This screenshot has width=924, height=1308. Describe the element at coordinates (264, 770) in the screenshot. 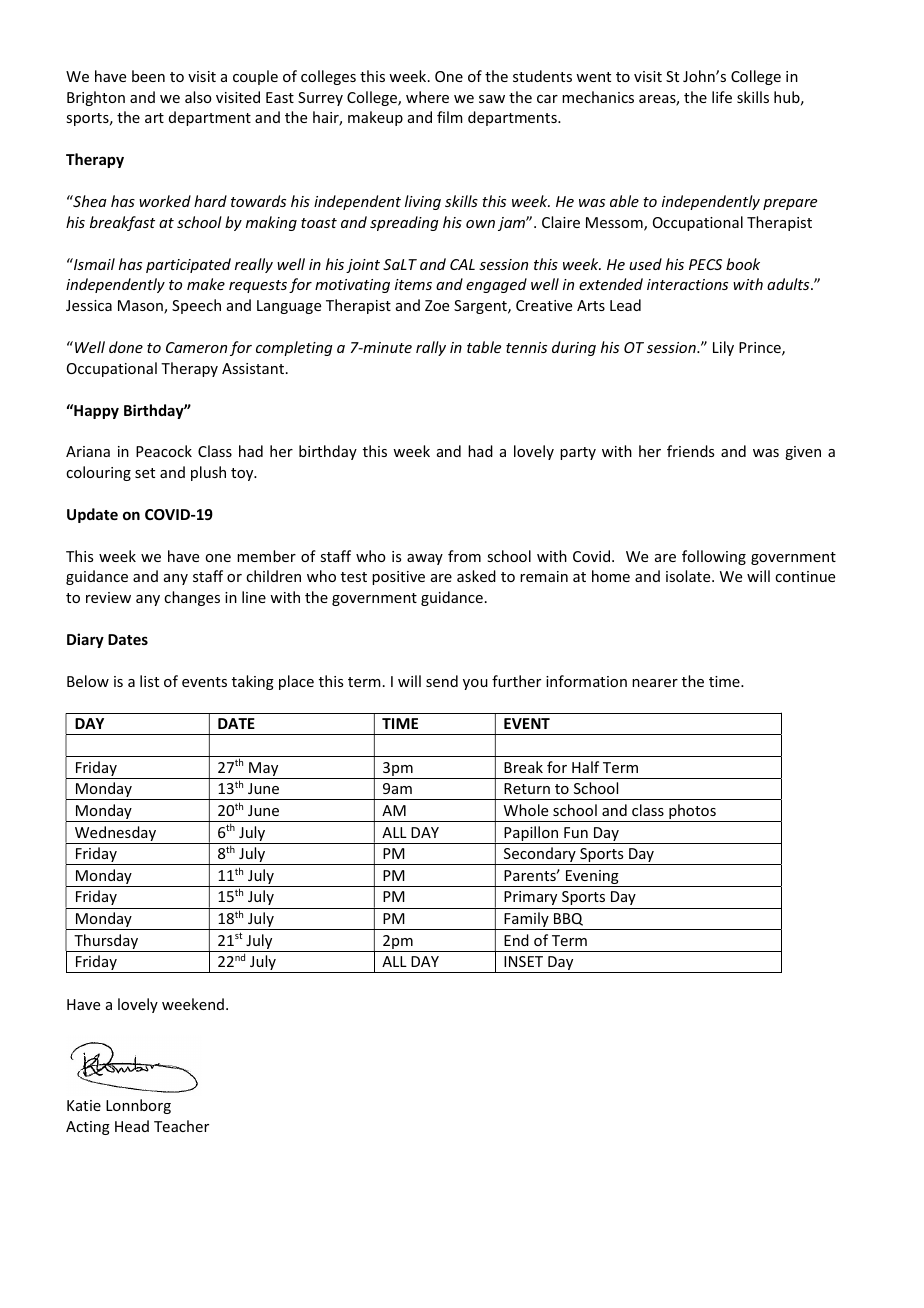

I see `May` at that location.
